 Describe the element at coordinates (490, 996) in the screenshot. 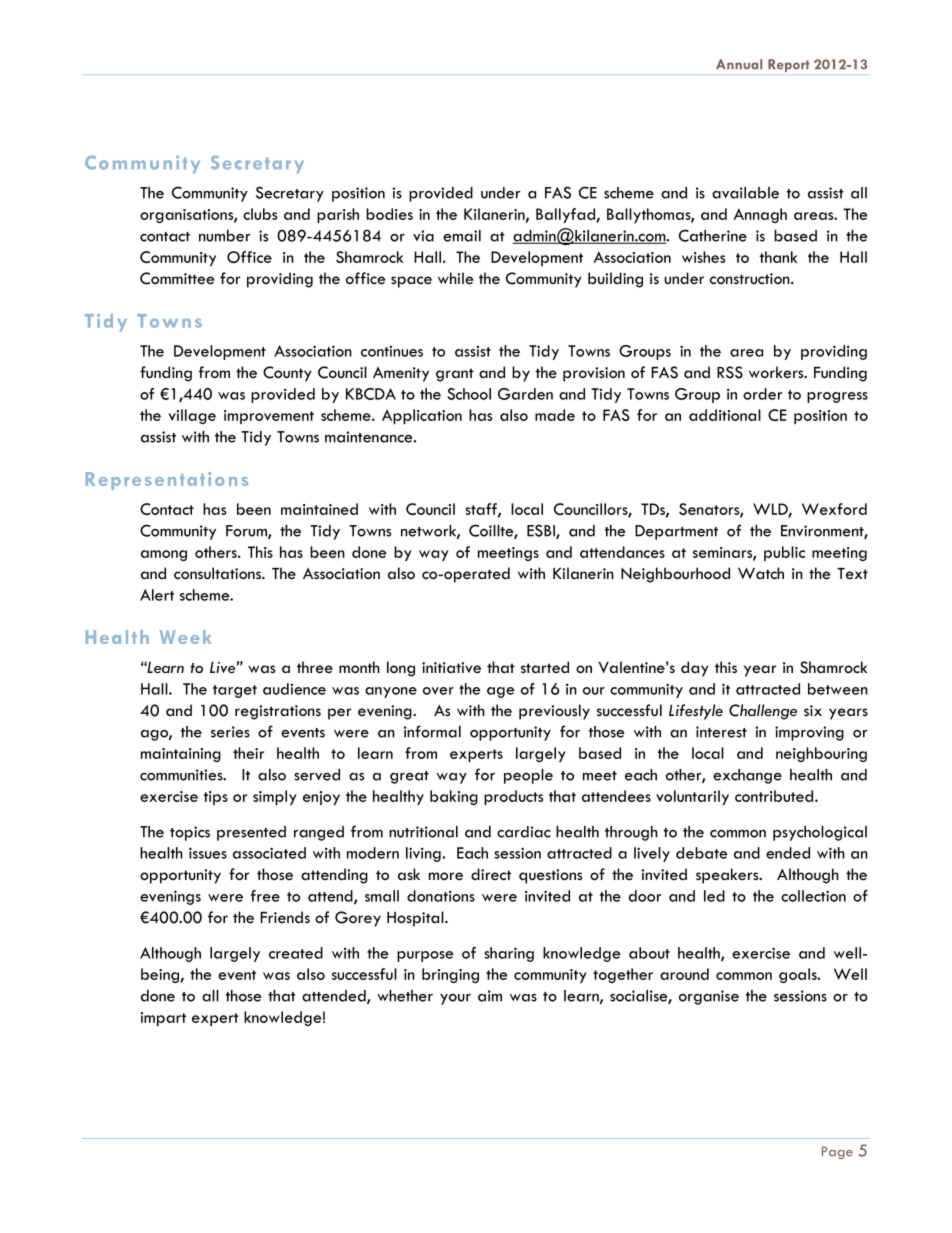

I see `aim` at that location.
